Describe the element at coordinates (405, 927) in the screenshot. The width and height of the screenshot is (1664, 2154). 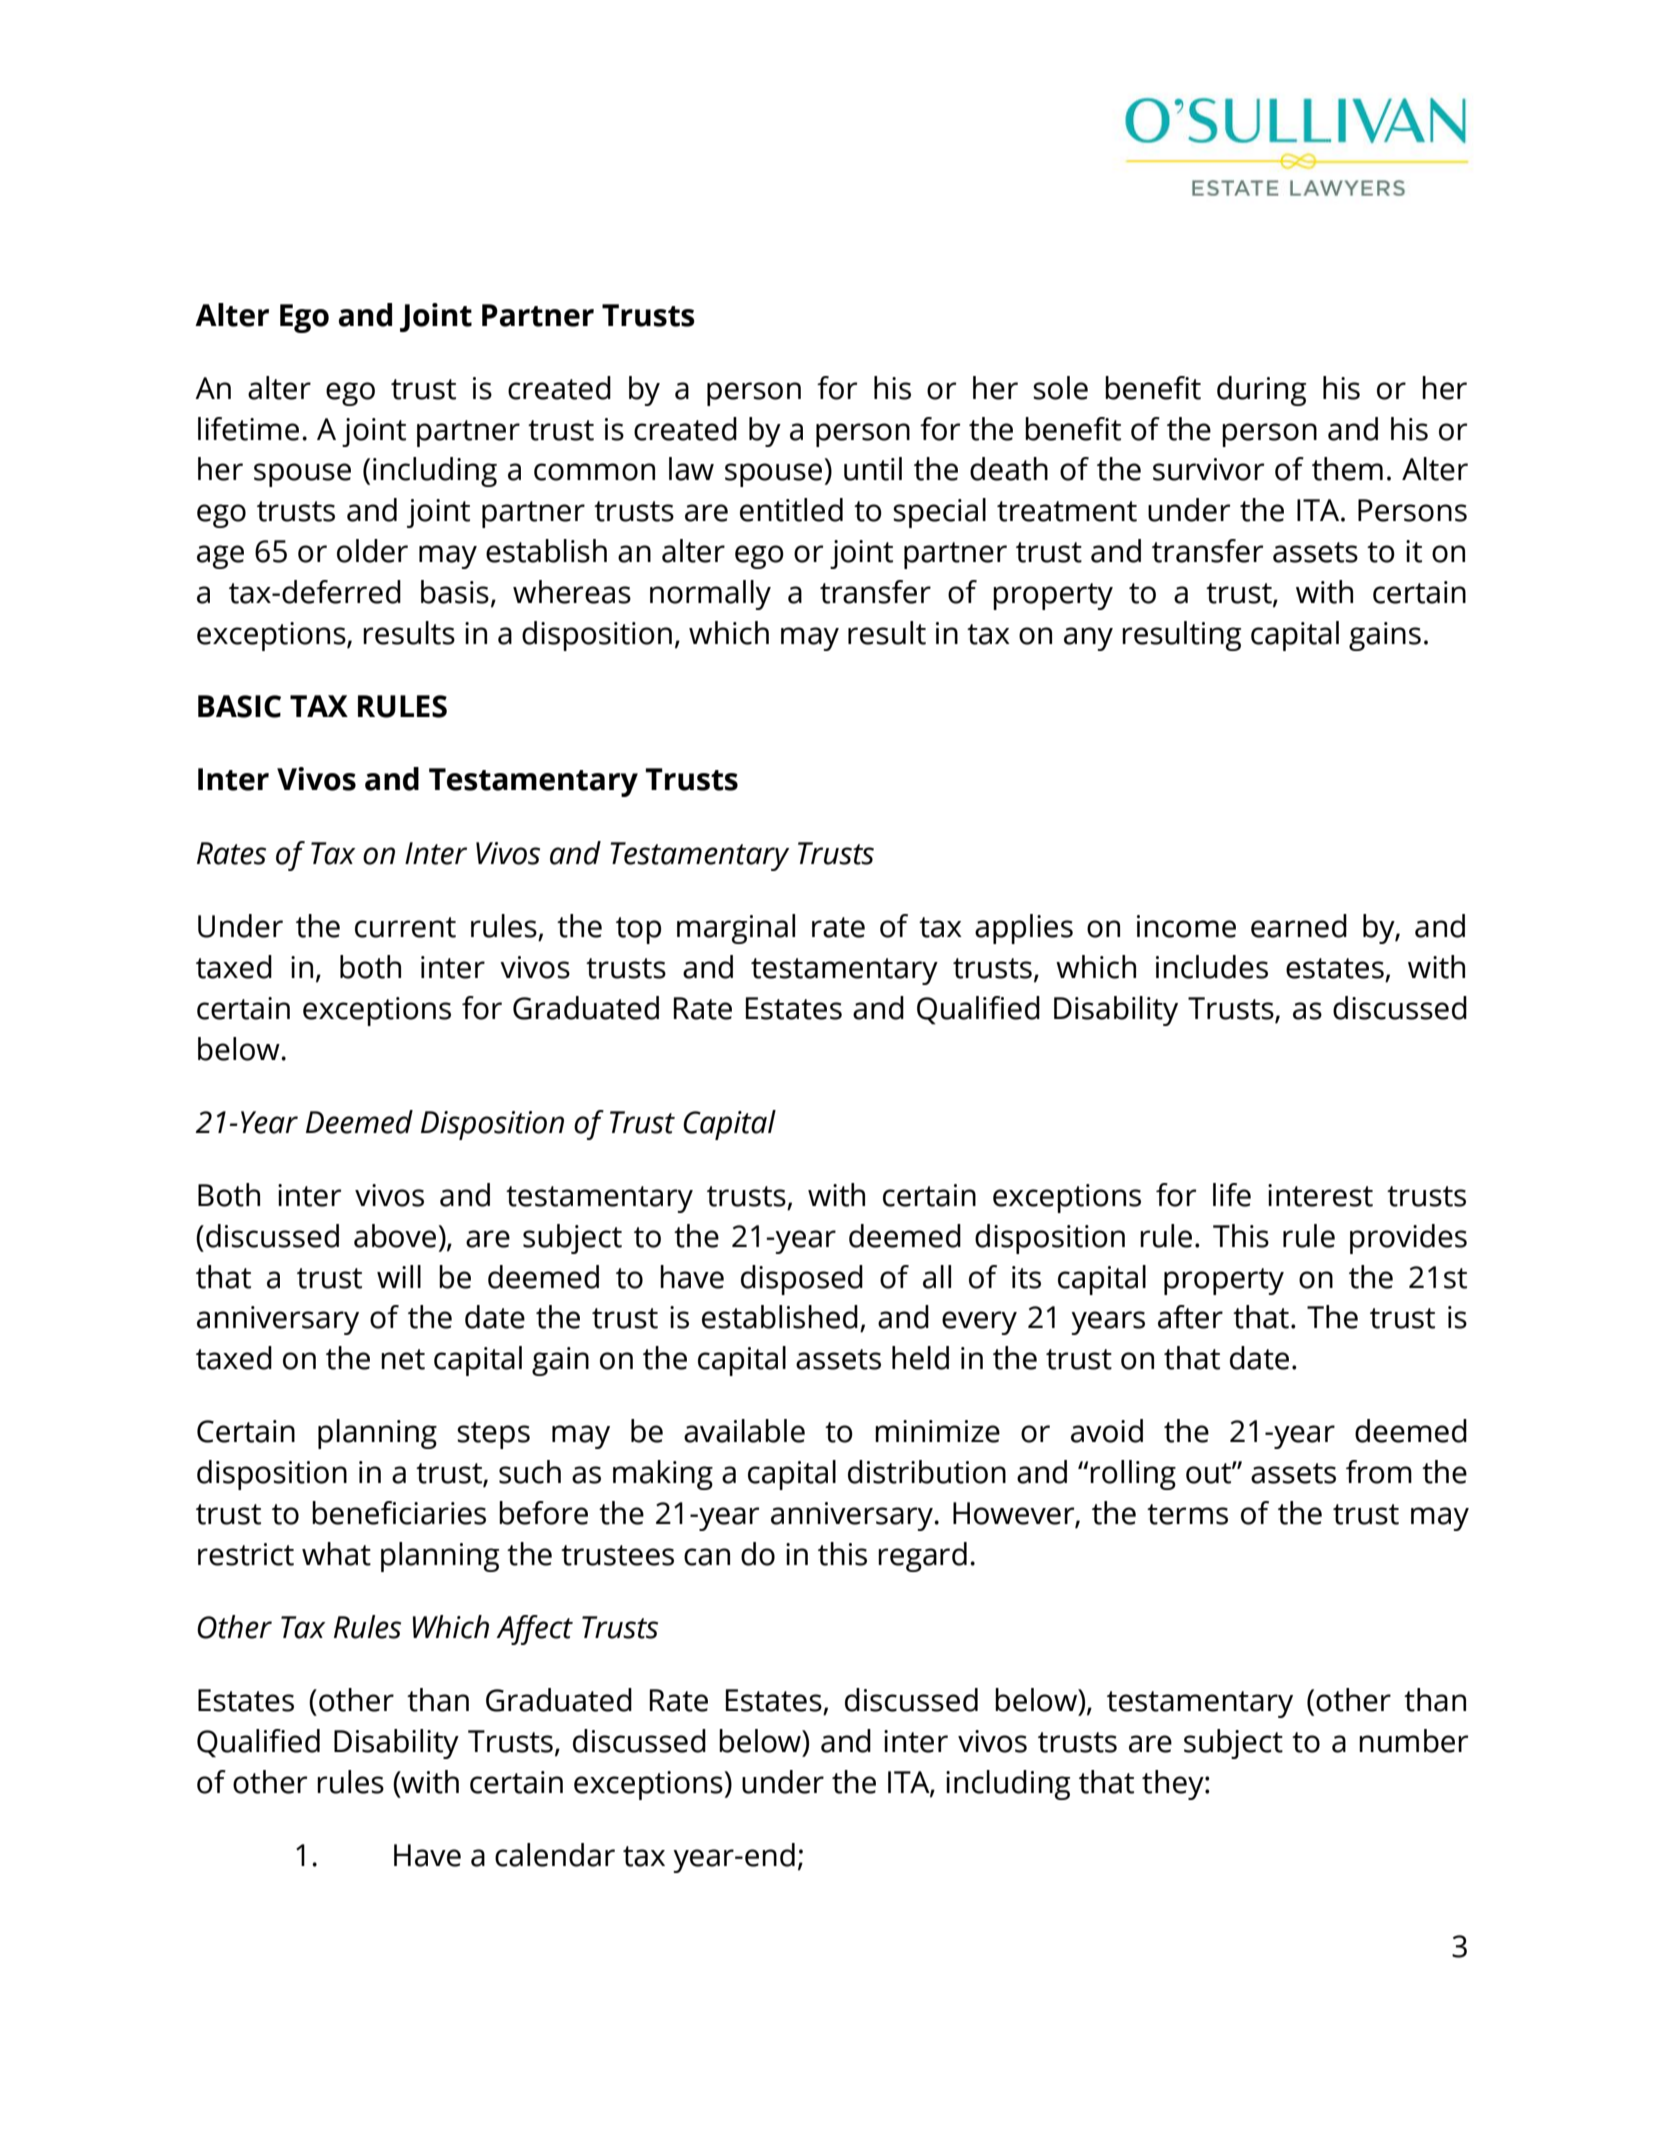
I see `current` at that location.
